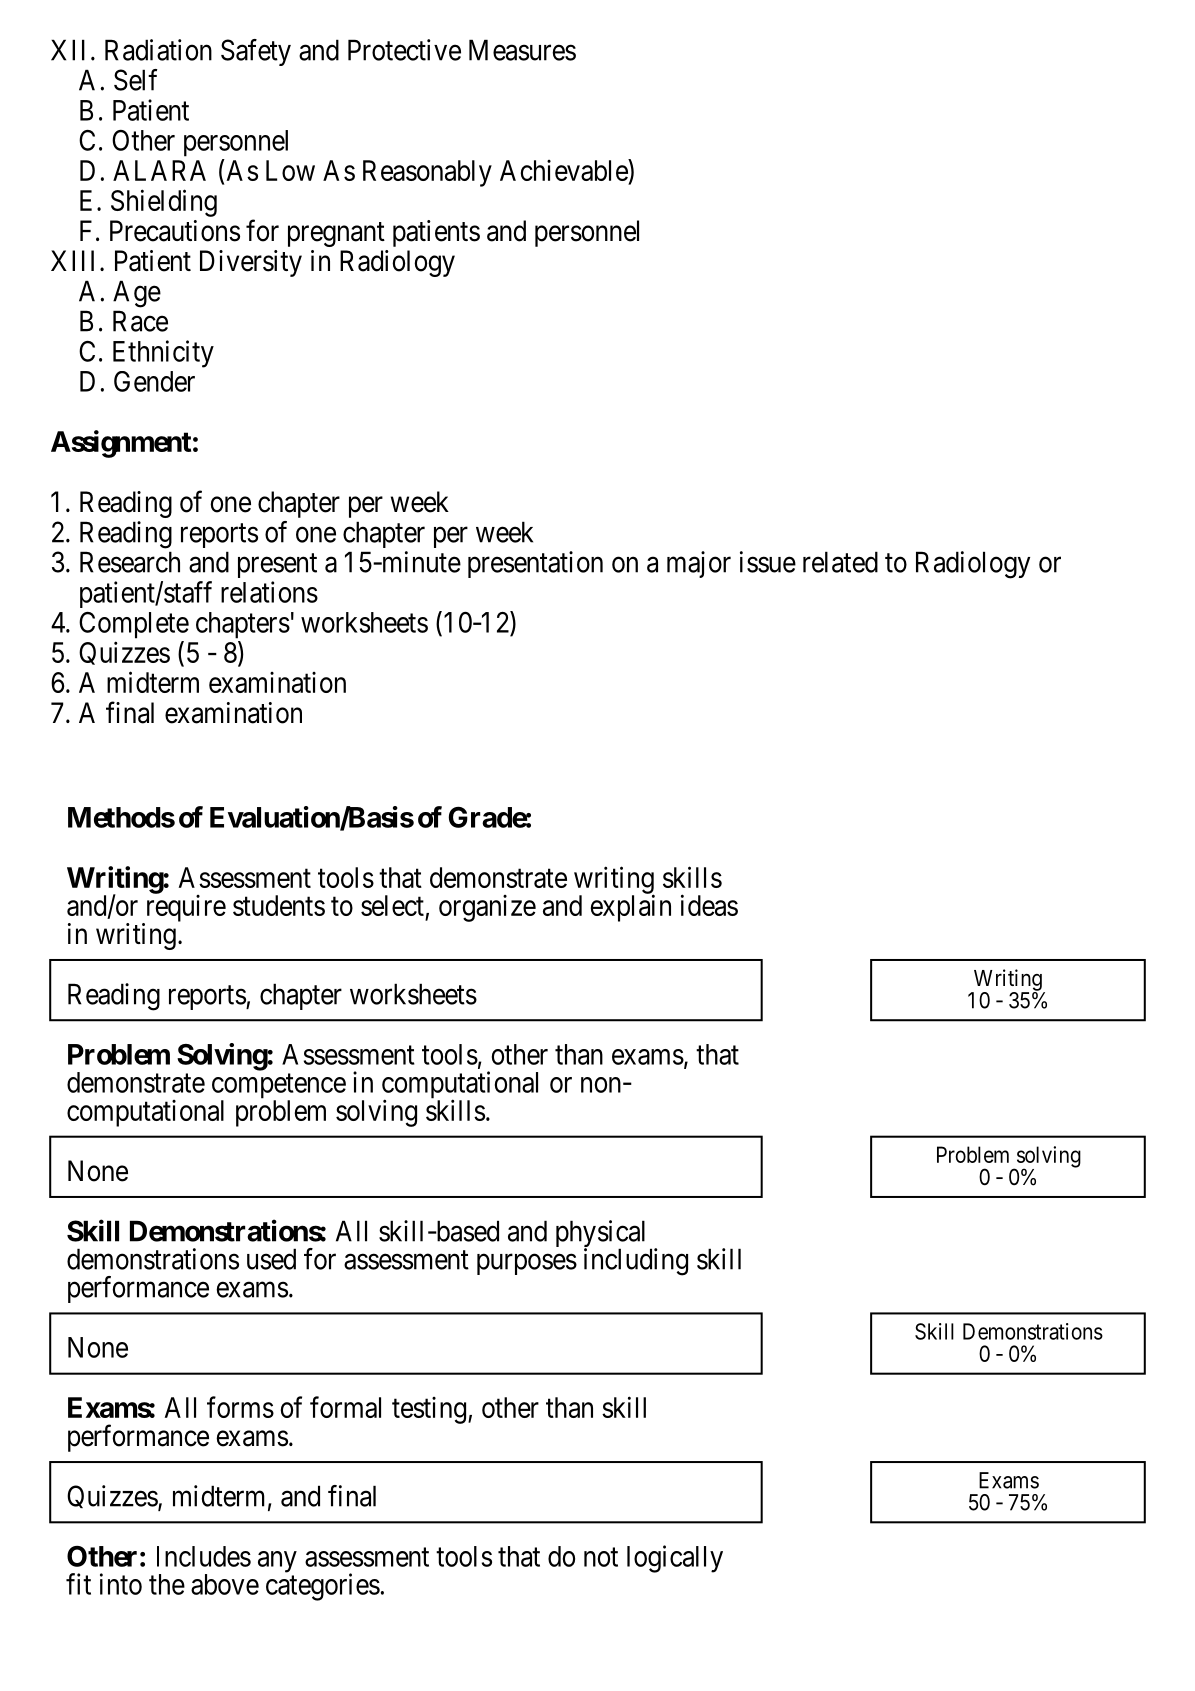  Describe the element at coordinates (631, 908) in the screenshot. I see `explain` at that location.
